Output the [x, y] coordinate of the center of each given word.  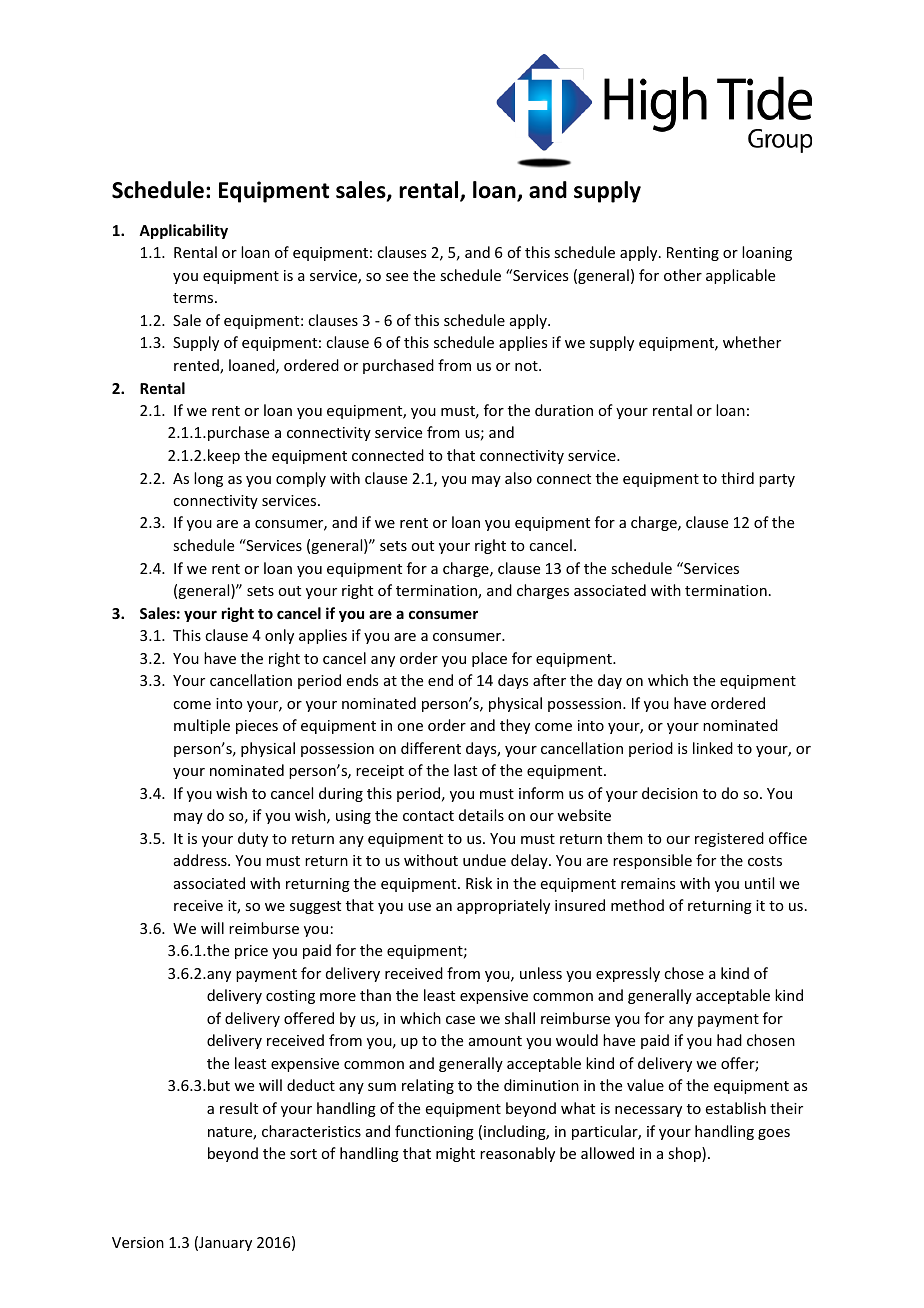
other [683, 275]
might [455, 1154]
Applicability [183, 231]
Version [138, 1242]
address [201, 860]
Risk [479, 883]
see [397, 277]
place [489, 659]
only [279, 636]
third [737, 478]
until [759, 883]
